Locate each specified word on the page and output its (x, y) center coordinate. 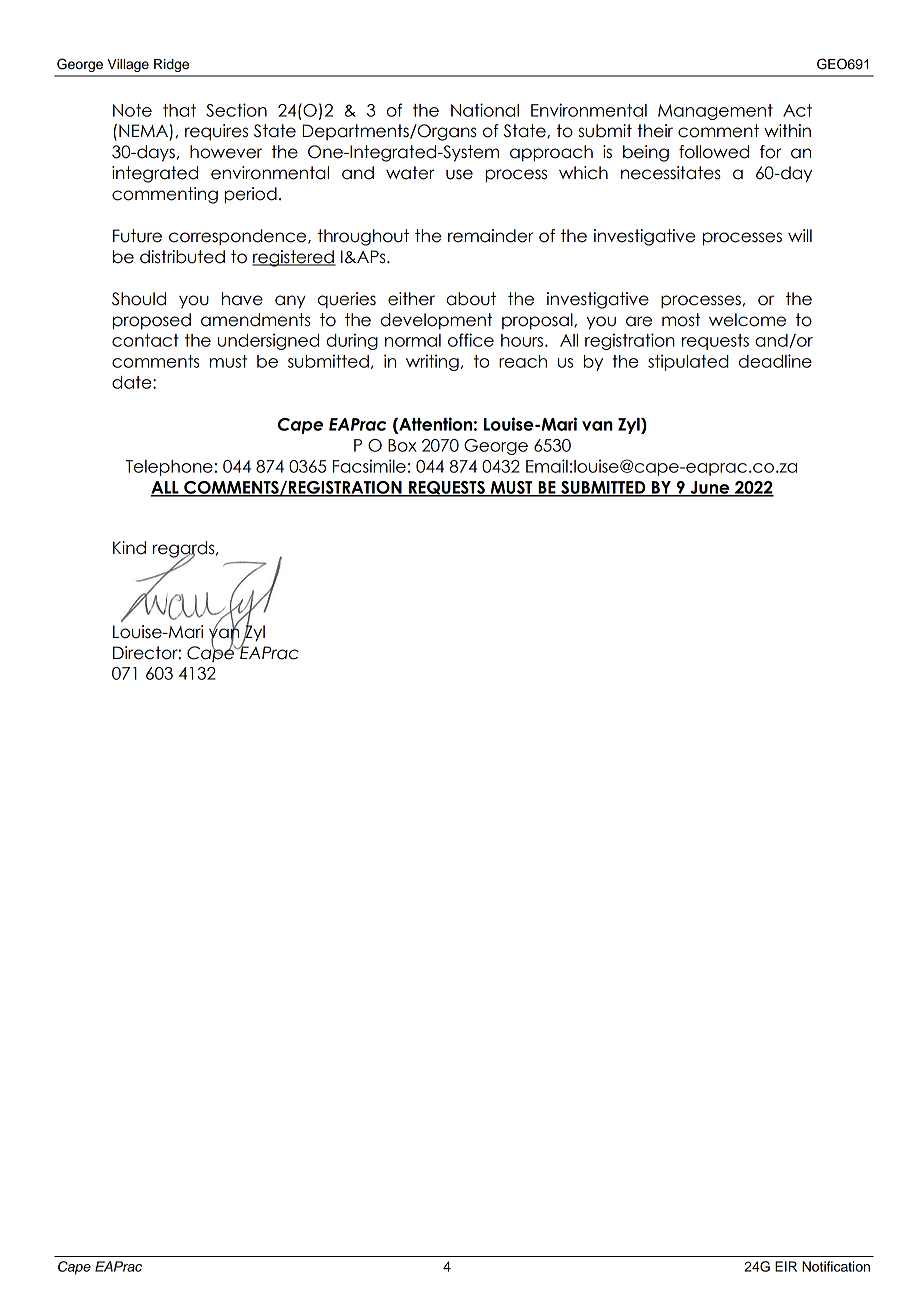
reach (523, 361)
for (770, 152)
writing (432, 362)
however (226, 152)
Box (402, 445)
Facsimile (369, 466)
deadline (775, 361)
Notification (836, 1266)
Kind (129, 548)
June (710, 488)
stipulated (688, 362)
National (485, 110)
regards (185, 550)
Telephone (169, 468)
